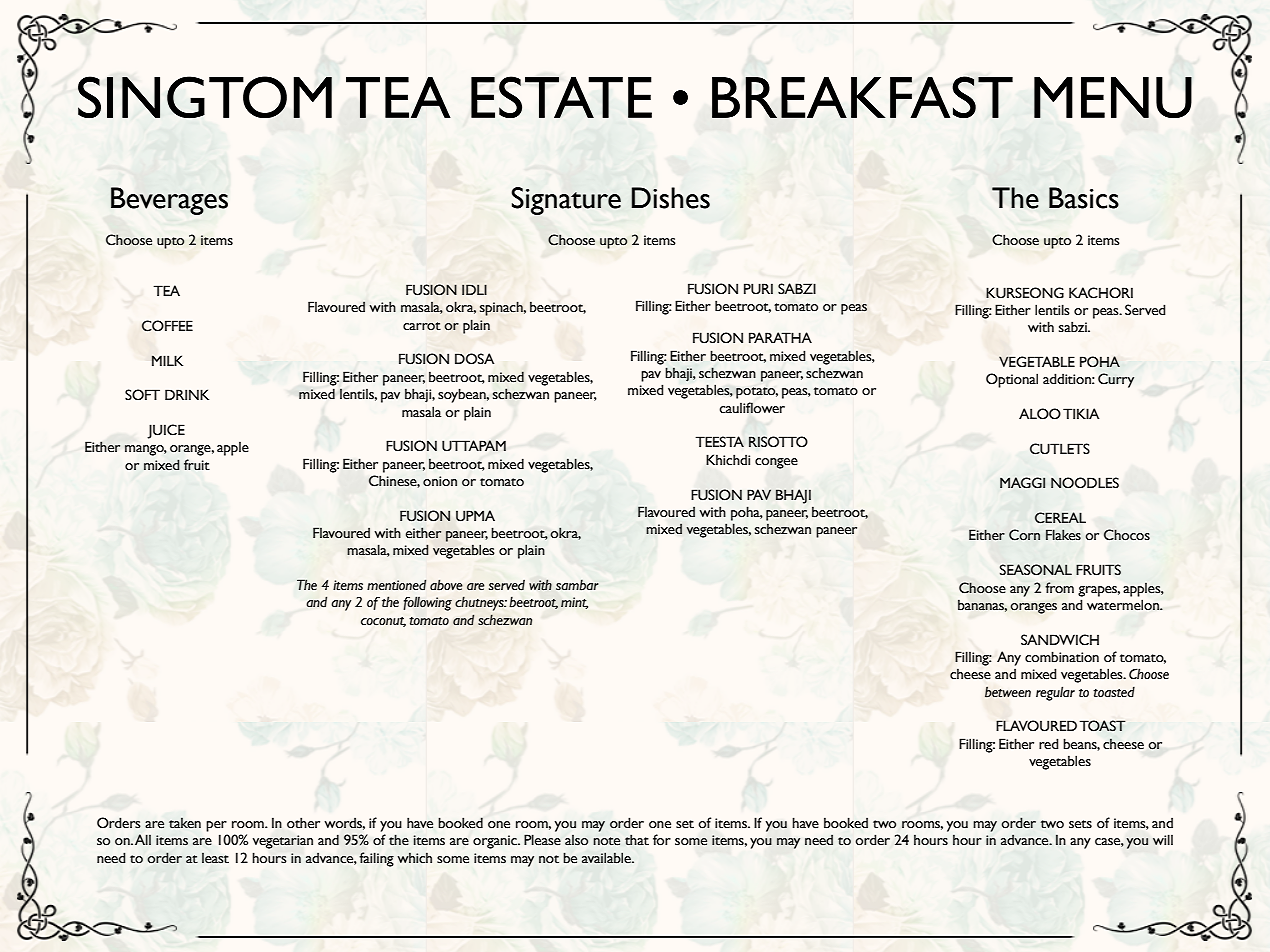 Image resolution: width=1270 pixels, height=952 pixels. I want to click on vegetarian, so click(283, 842).
